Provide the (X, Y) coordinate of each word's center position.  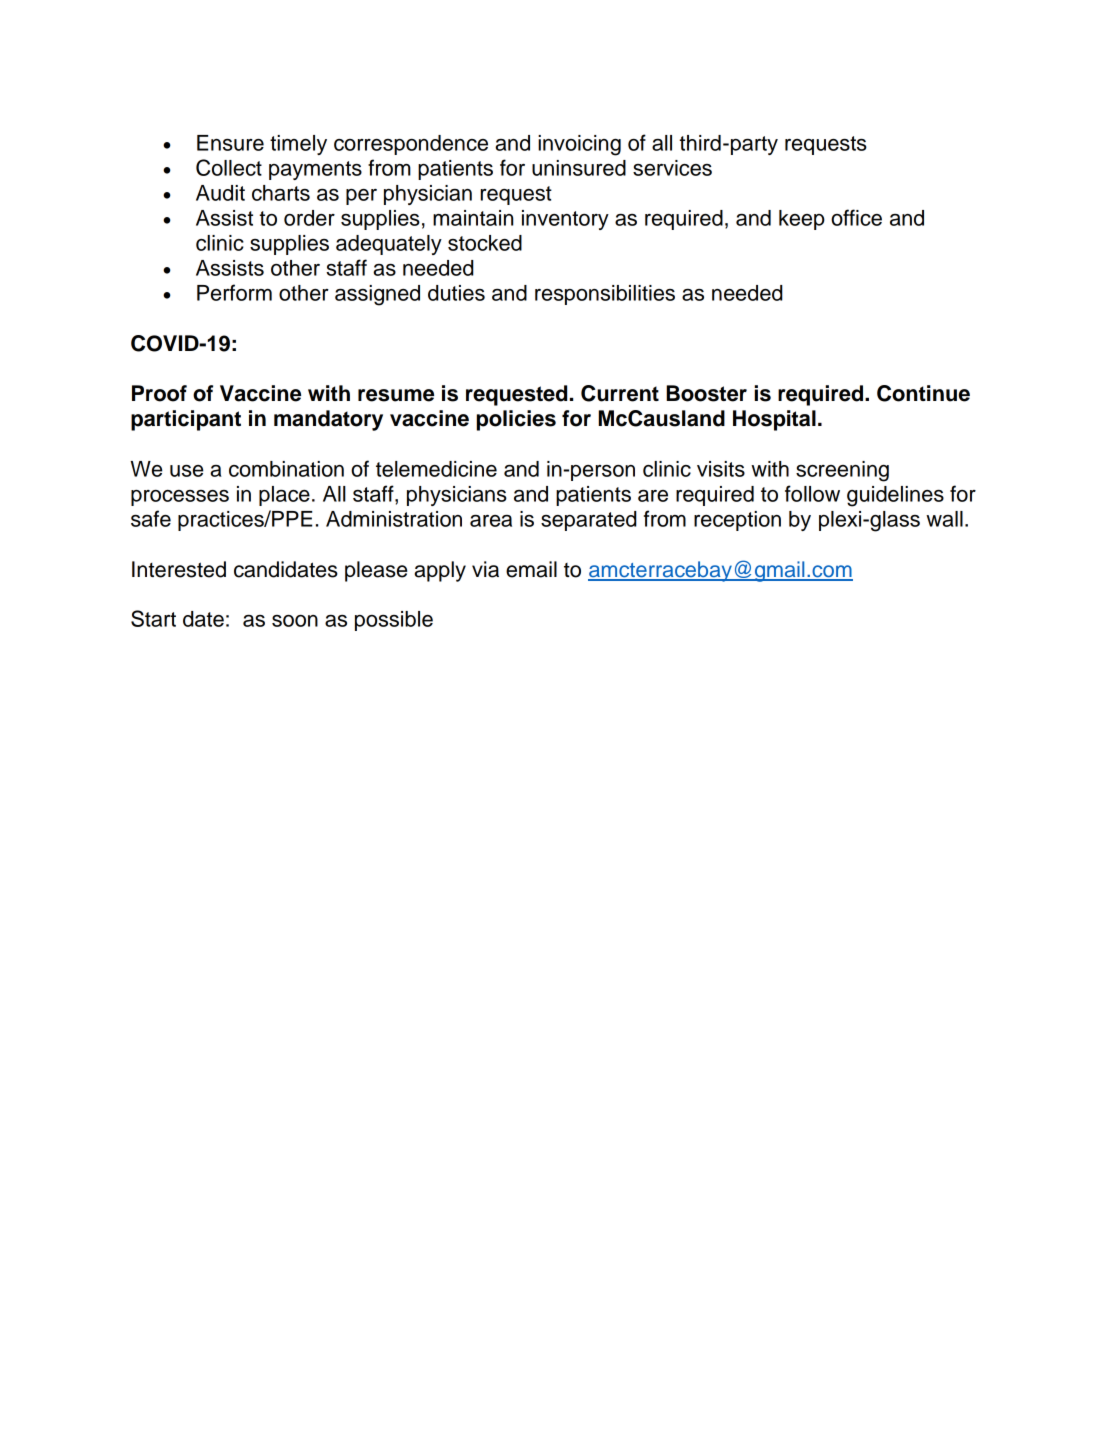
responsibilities (605, 295)
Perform (234, 292)
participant (186, 420)
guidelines (895, 496)
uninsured (579, 168)
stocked (485, 243)
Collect (229, 167)
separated (589, 521)
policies (516, 420)
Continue (923, 393)
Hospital (774, 420)
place (284, 496)
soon (295, 621)
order (309, 218)
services (672, 168)
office (856, 217)
